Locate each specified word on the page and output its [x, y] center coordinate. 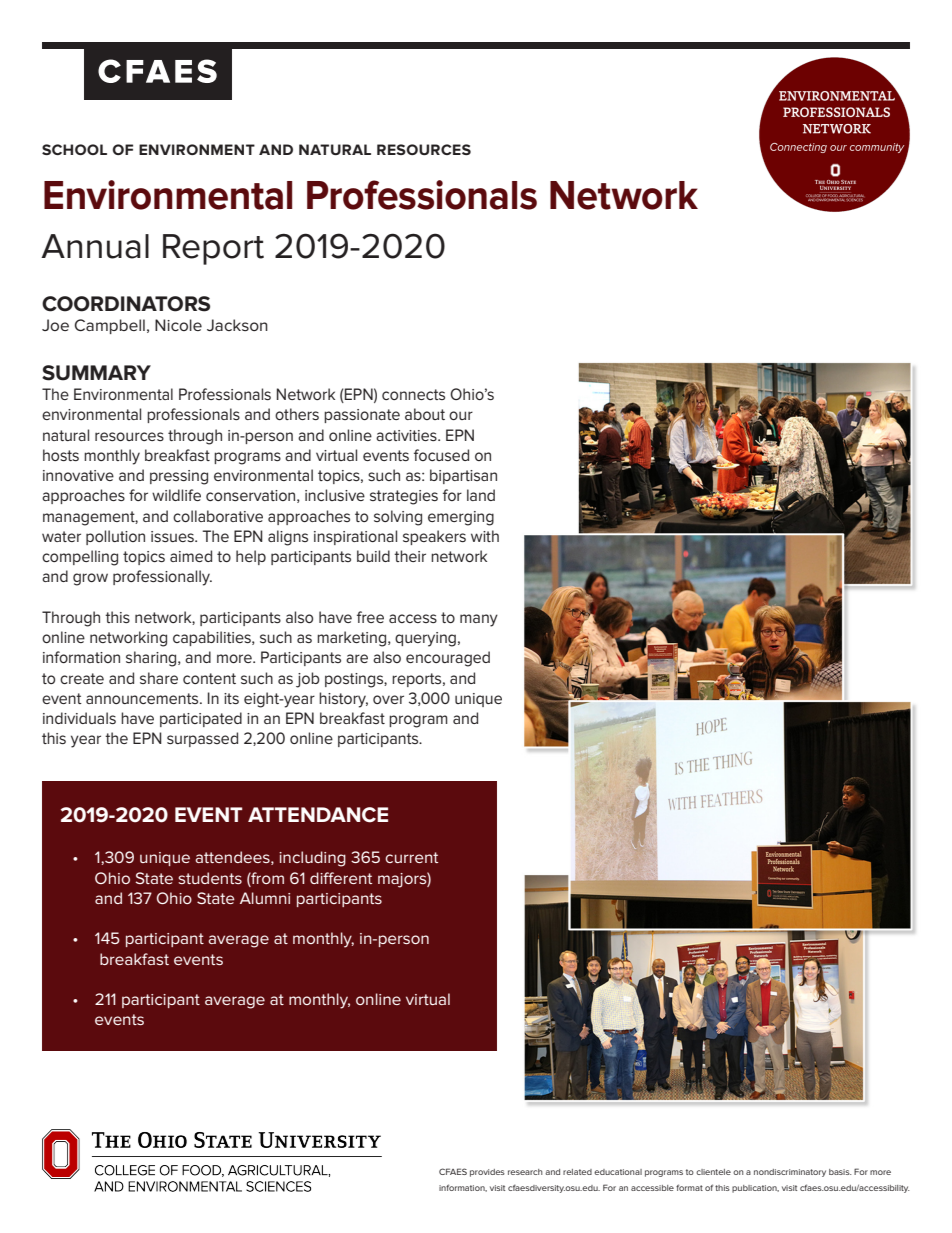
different [341, 878]
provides [487, 1173]
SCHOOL [74, 149]
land [481, 495]
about [425, 414]
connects [413, 394]
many [479, 620]
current [411, 857]
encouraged [448, 659]
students [210, 878]
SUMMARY [96, 373]
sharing [152, 659]
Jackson [237, 325]
